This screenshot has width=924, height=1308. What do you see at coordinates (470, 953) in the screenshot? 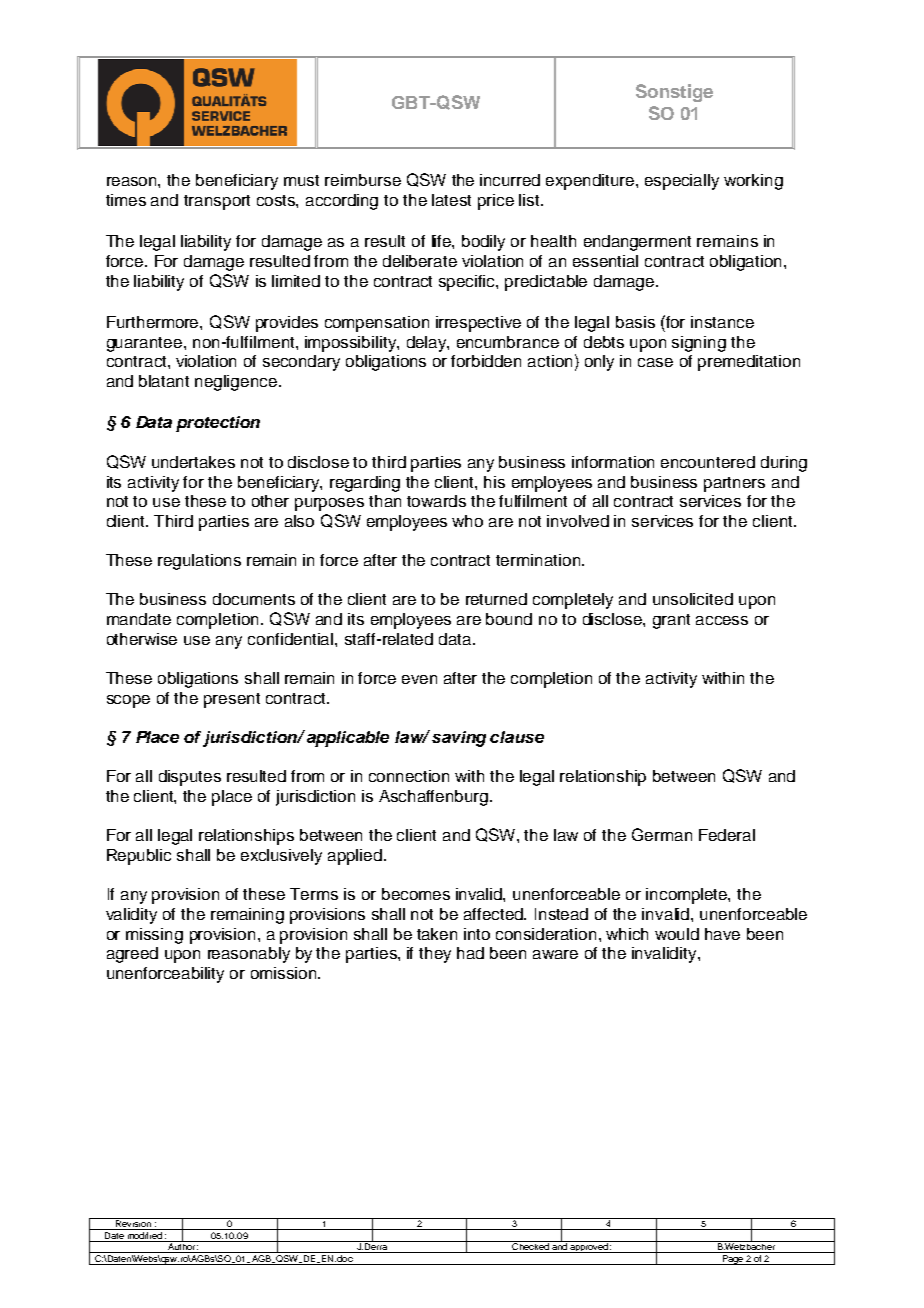
I see `had` at bounding box center [470, 953].
